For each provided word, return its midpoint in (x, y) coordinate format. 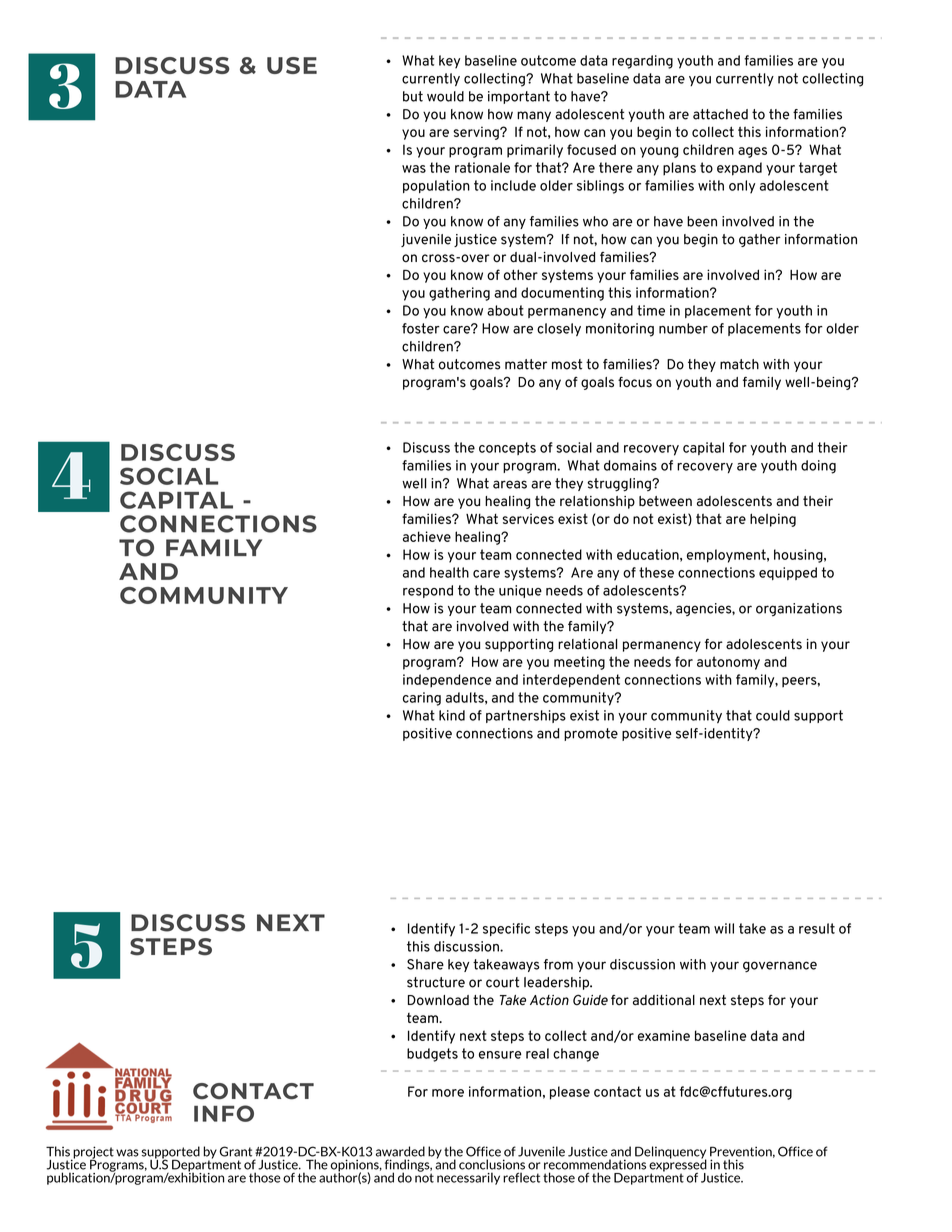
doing (818, 467)
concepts (507, 448)
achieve (427, 536)
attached (720, 114)
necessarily (468, 1178)
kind (452, 715)
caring (422, 699)
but (413, 96)
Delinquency (671, 1153)
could (773, 715)
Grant (235, 1151)
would (445, 96)
